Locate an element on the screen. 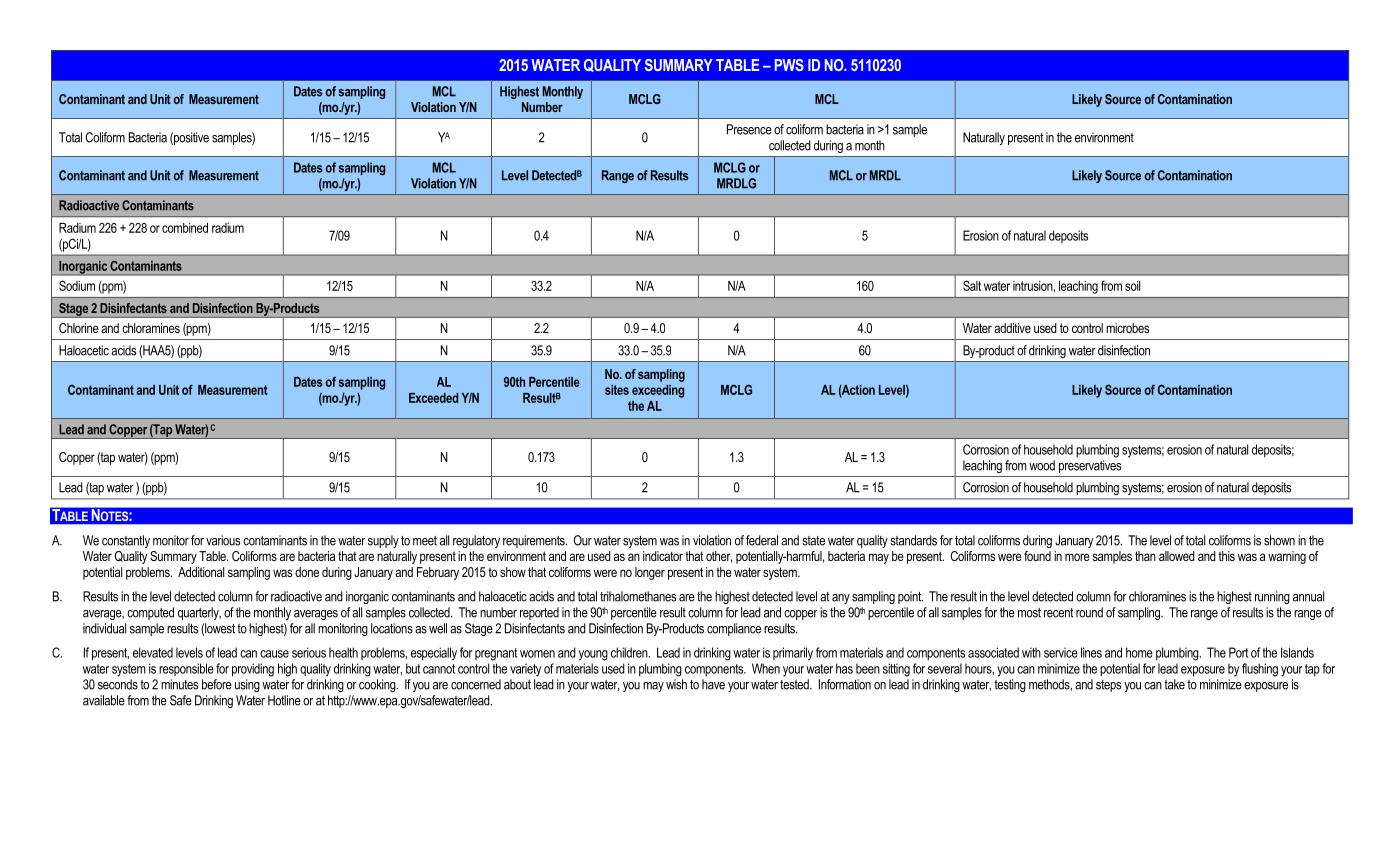 The image size is (1400, 850). microbes is located at coordinates (1127, 328).
